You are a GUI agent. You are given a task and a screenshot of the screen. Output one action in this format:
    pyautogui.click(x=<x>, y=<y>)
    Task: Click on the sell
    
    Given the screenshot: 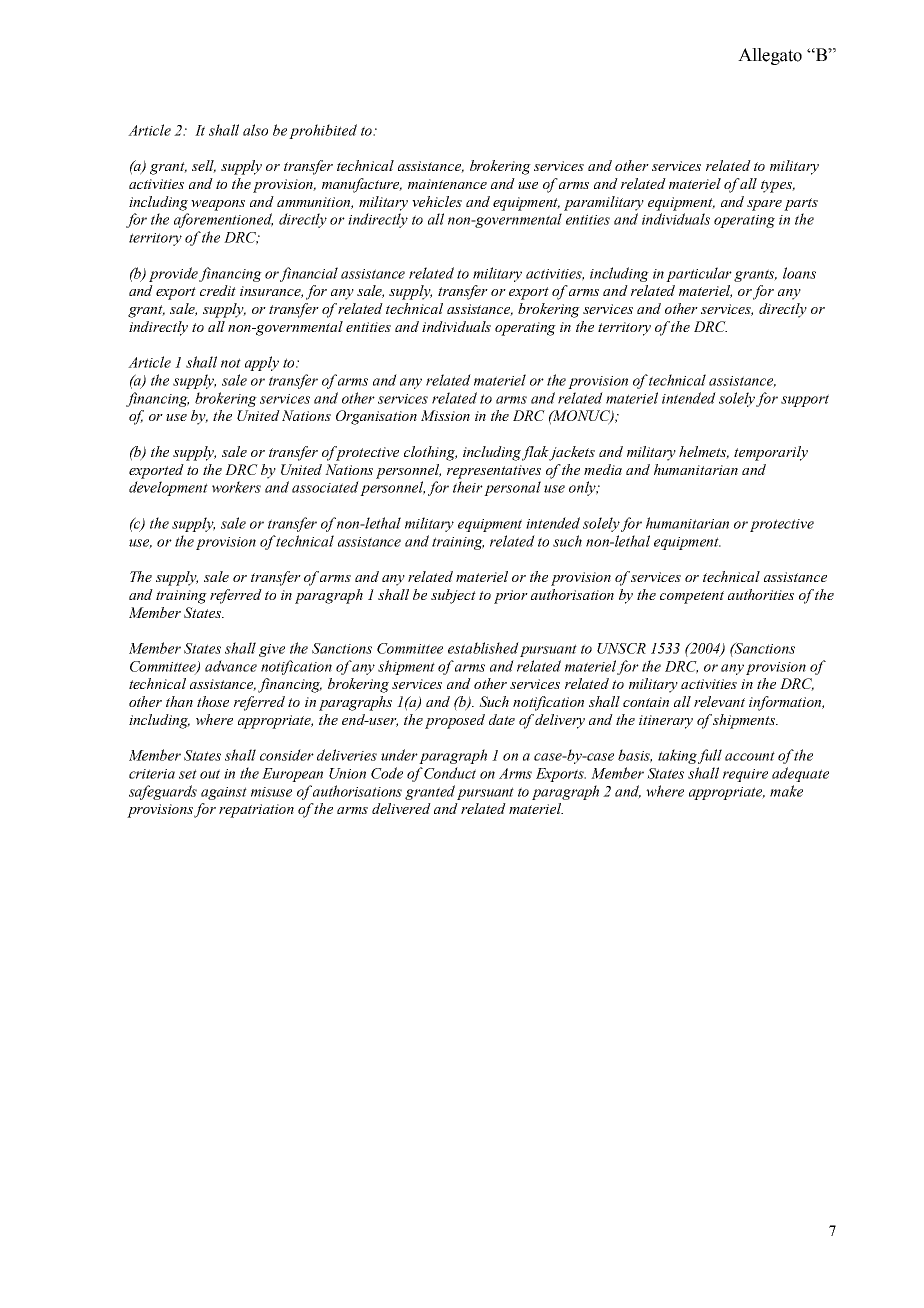 What is the action you would take?
    pyautogui.click(x=204, y=166)
